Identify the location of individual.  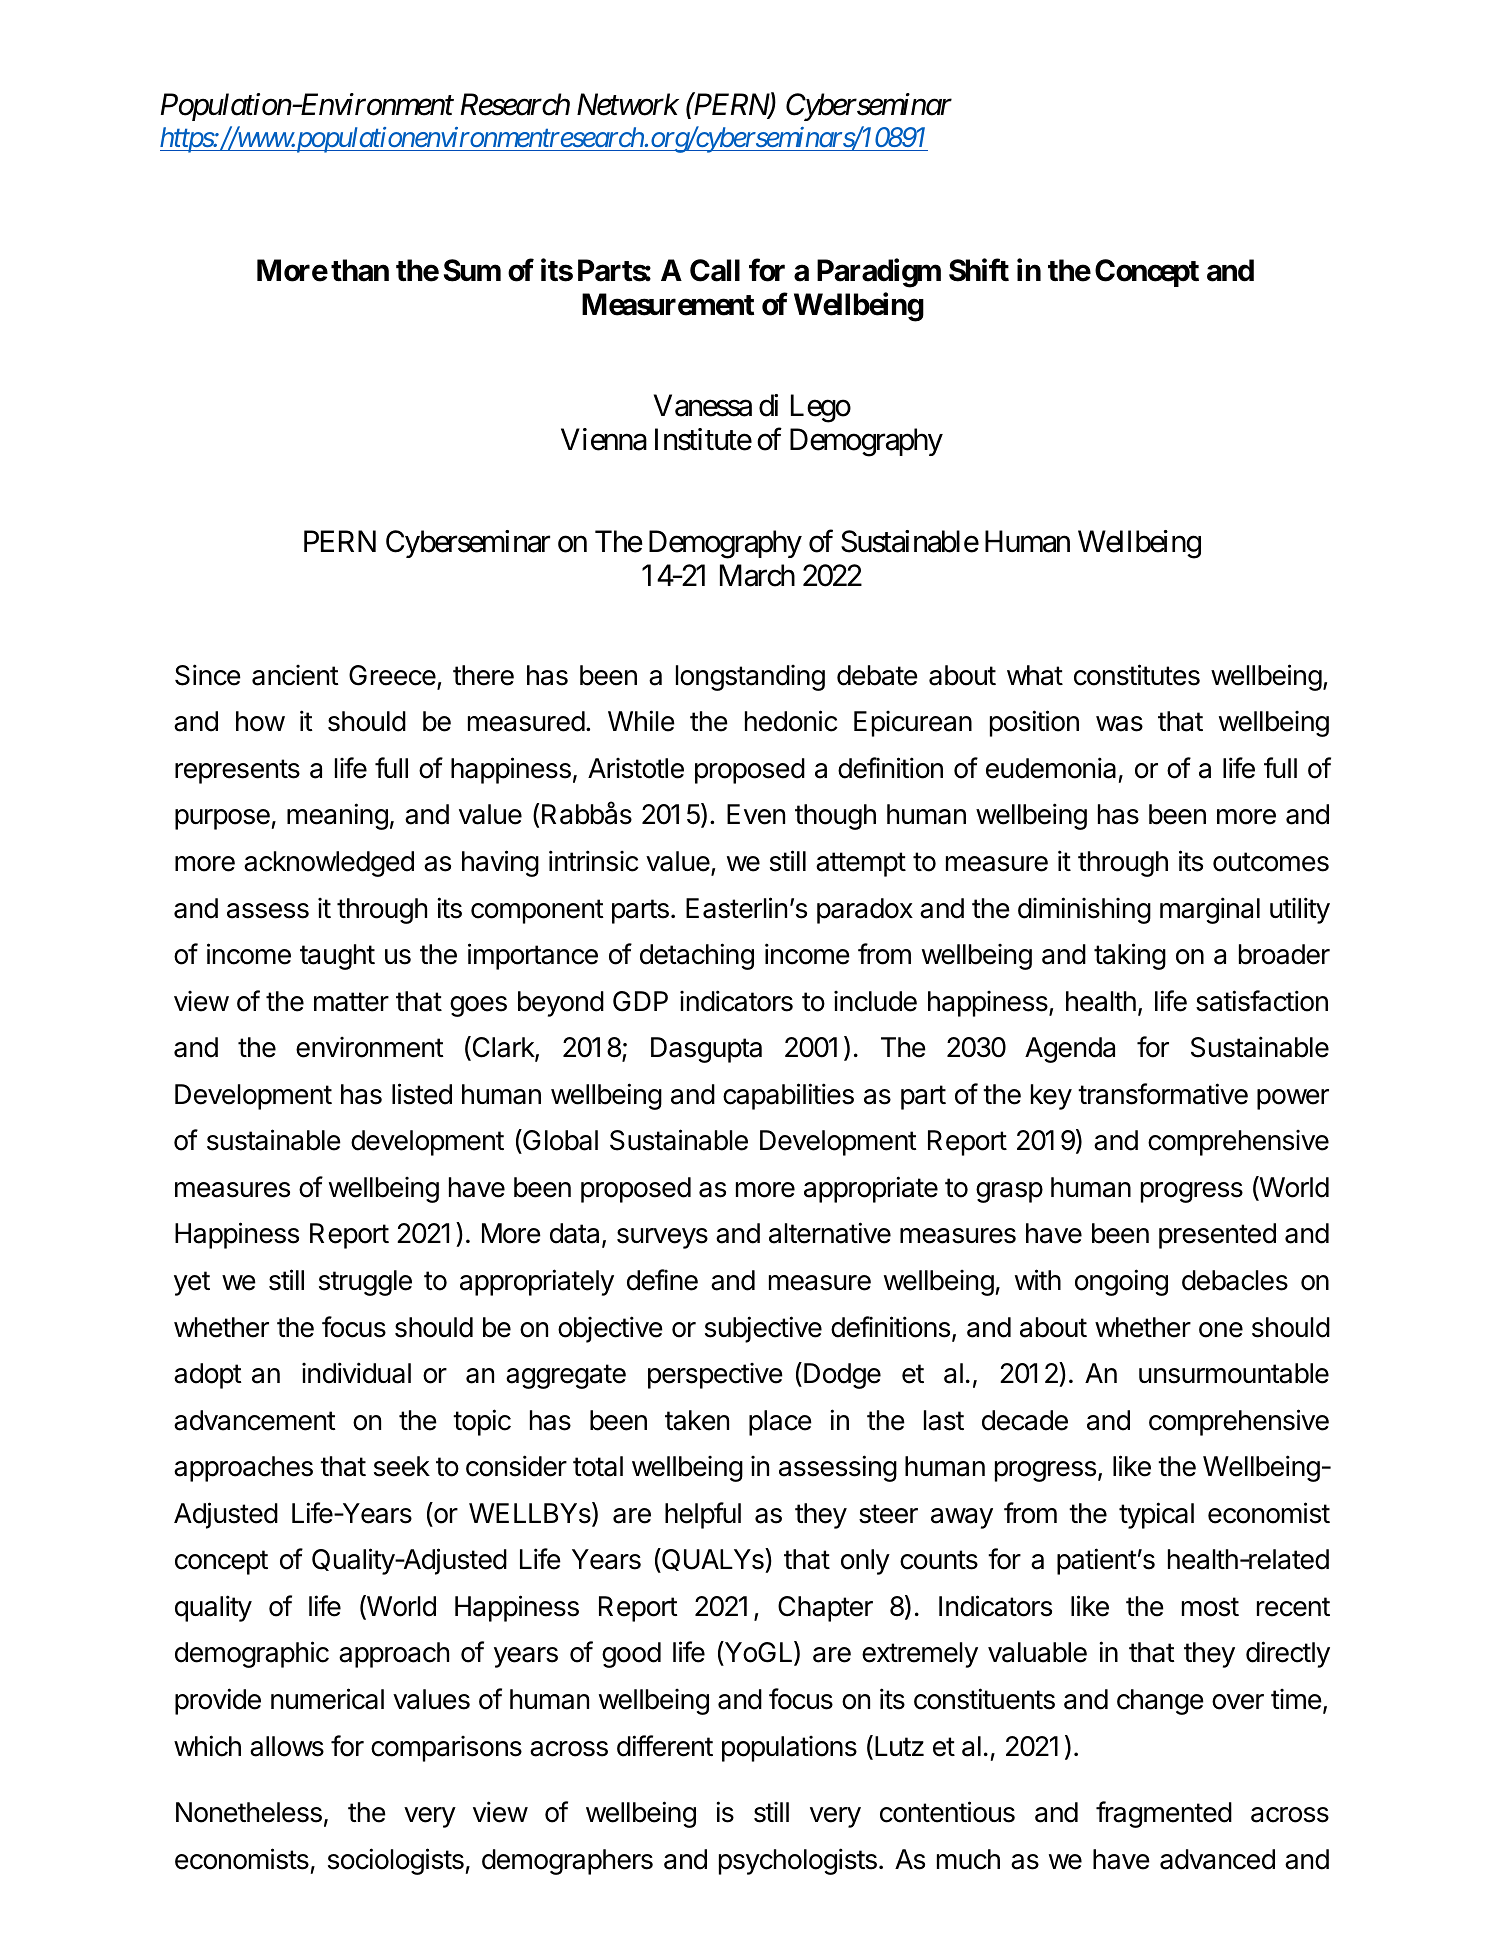
(356, 1373).
